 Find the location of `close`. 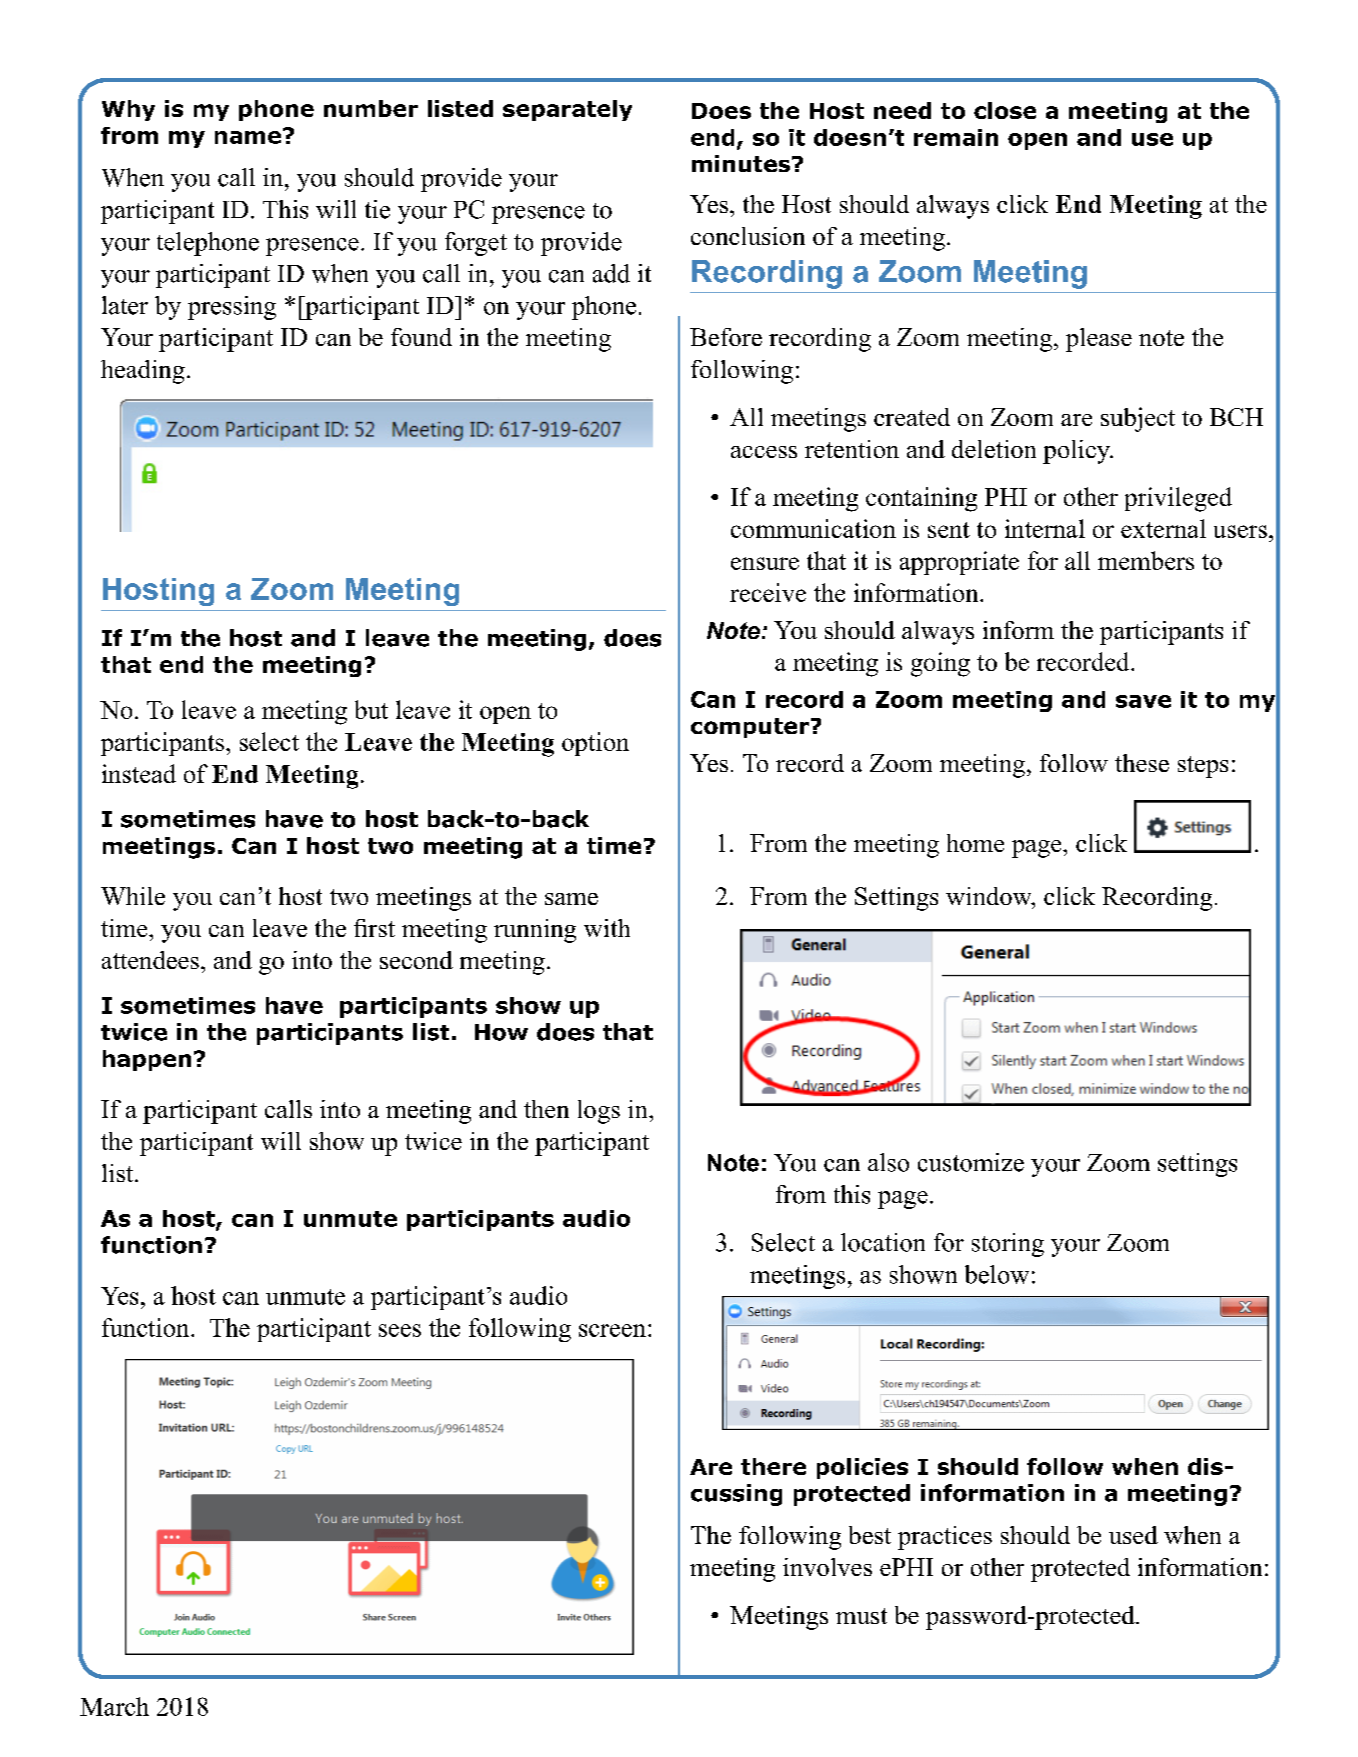

close is located at coordinates (1005, 110).
